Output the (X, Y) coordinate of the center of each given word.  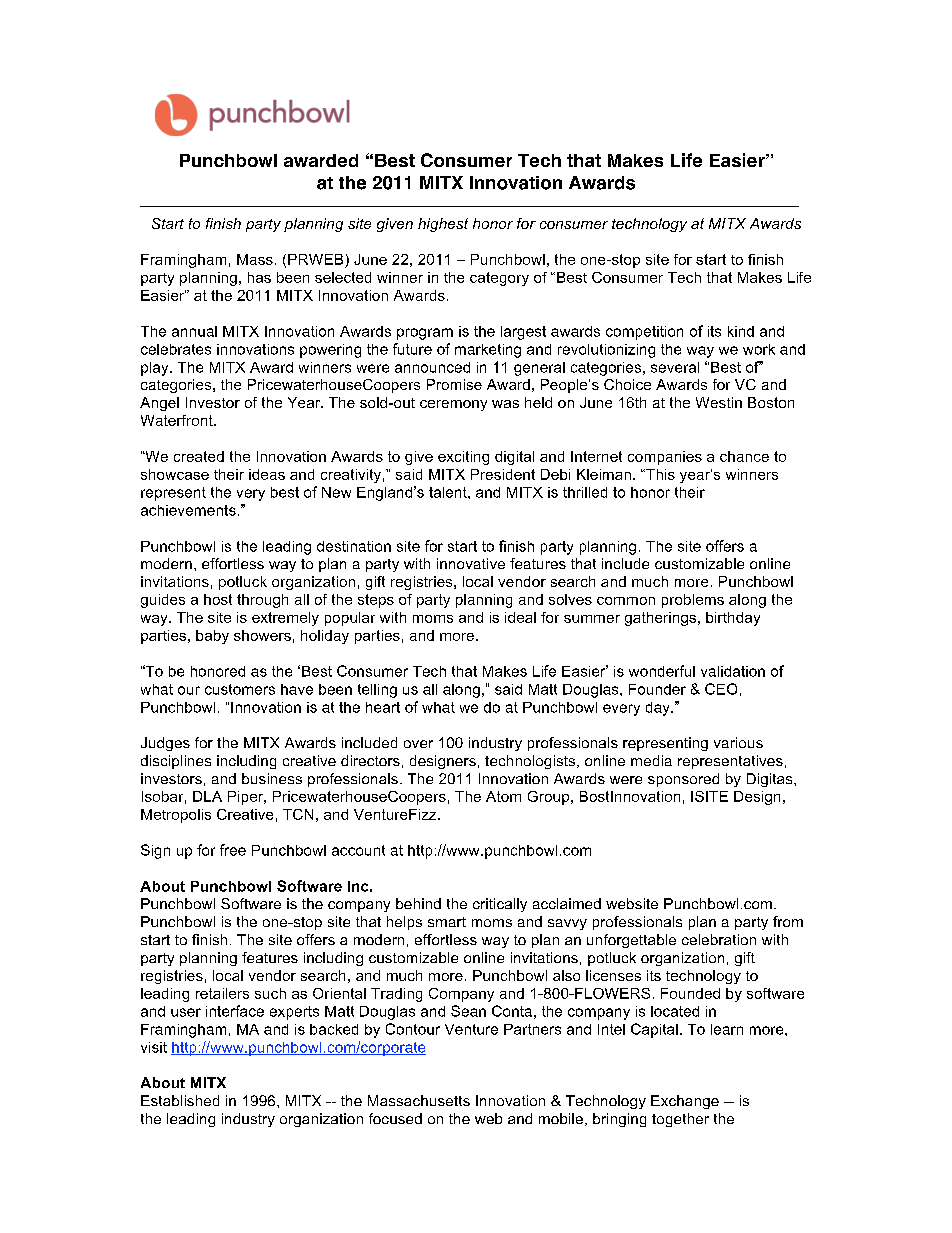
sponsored (683, 780)
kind (741, 331)
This (659, 474)
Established (180, 1100)
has (259, 277)
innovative (471, 563)
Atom (503, 796)
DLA (207, 796)
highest (443, 225)
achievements (188, 510)
